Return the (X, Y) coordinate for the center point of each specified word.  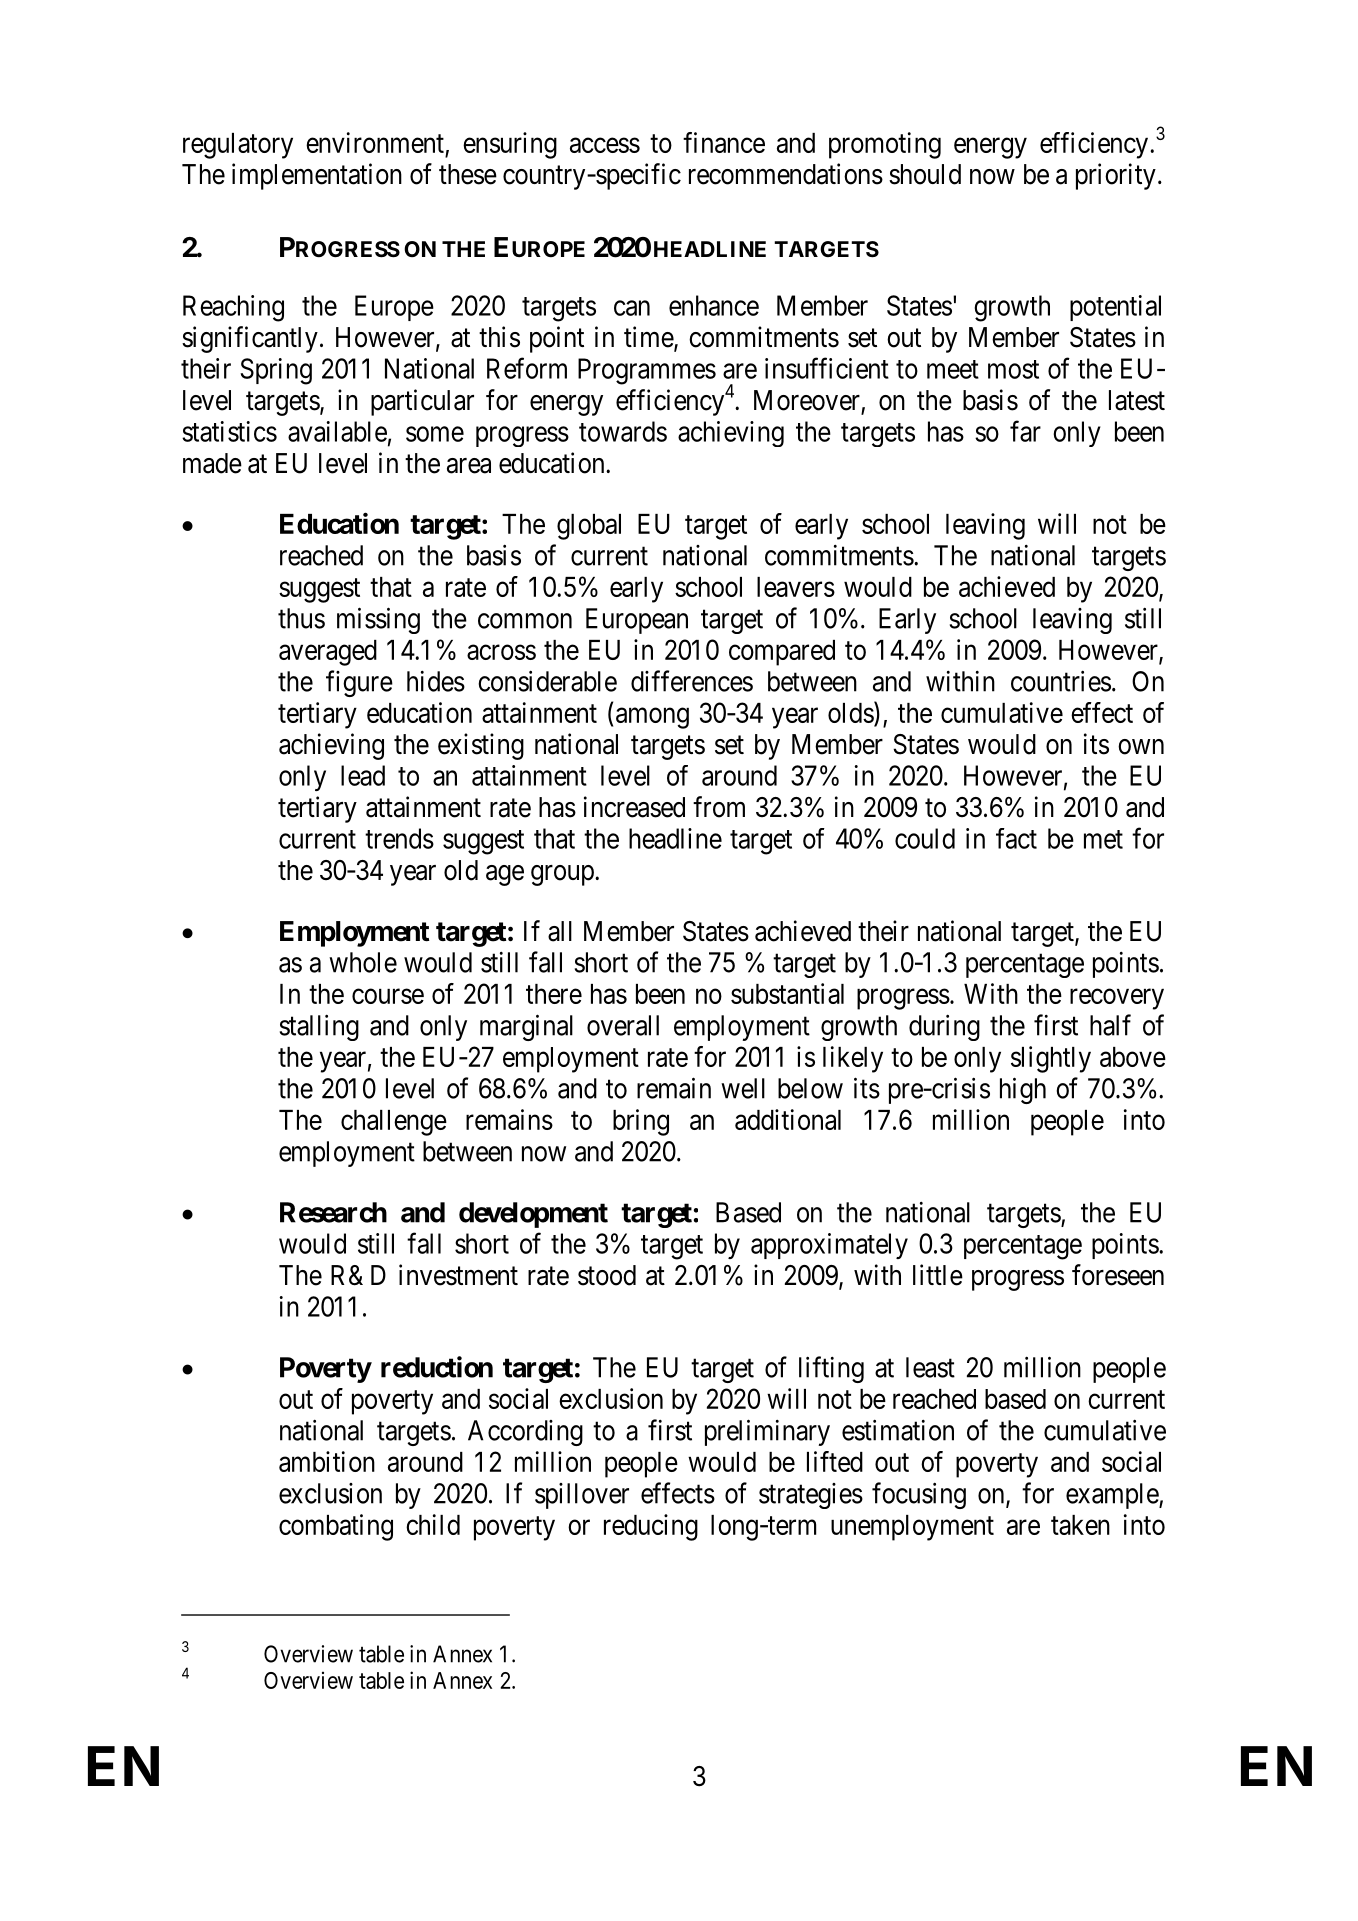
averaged (328, 653)
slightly (1051, 1059)
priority (1116, 176)
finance (724, 142)
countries (1061, 681)
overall (623, 1025)
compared (782, 653)
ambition (327, 1461)
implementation (317, 176)
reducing (651, 1527)
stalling (319, 1027)
